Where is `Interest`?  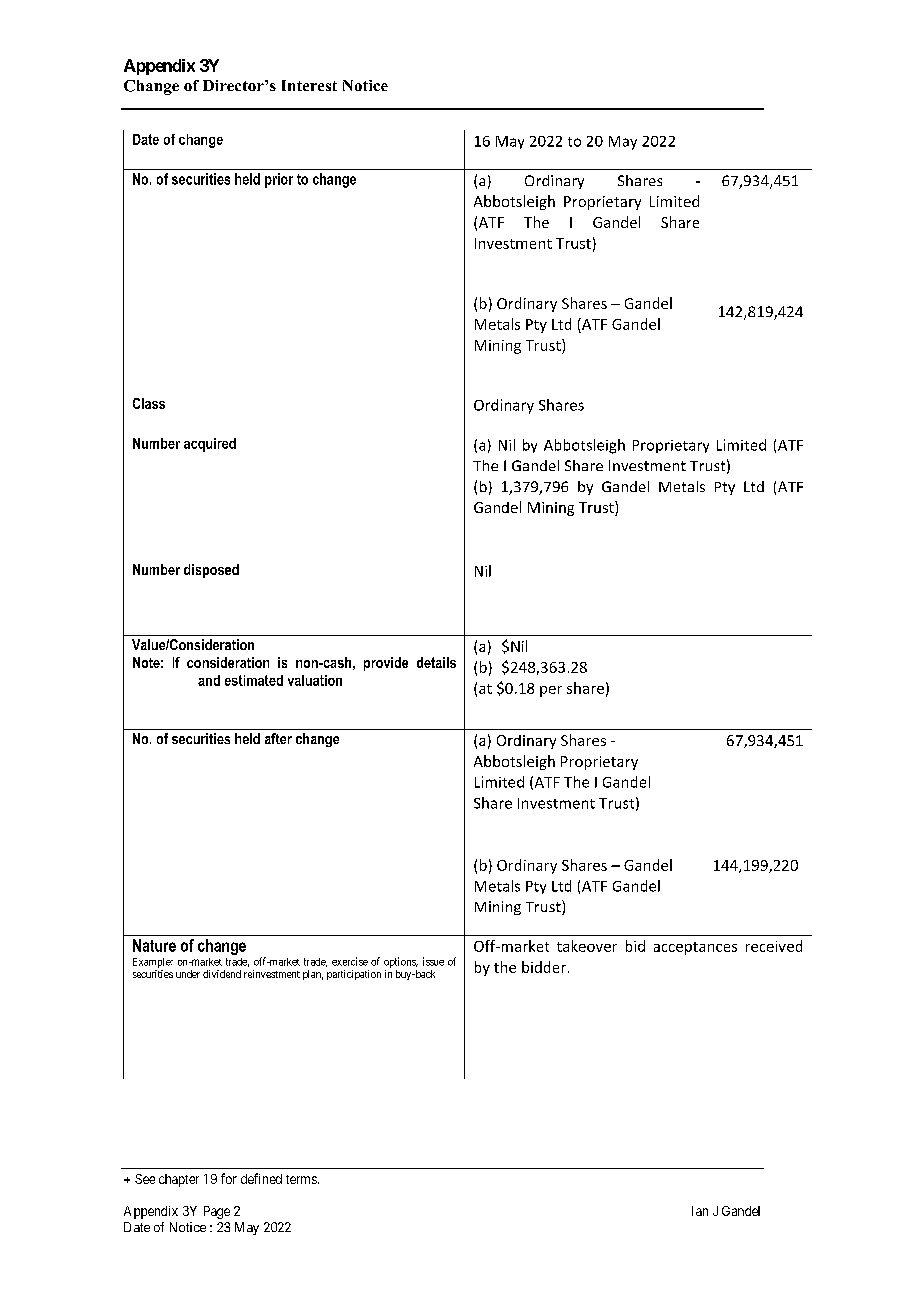
Interest is located at coordinates (309, 85).
